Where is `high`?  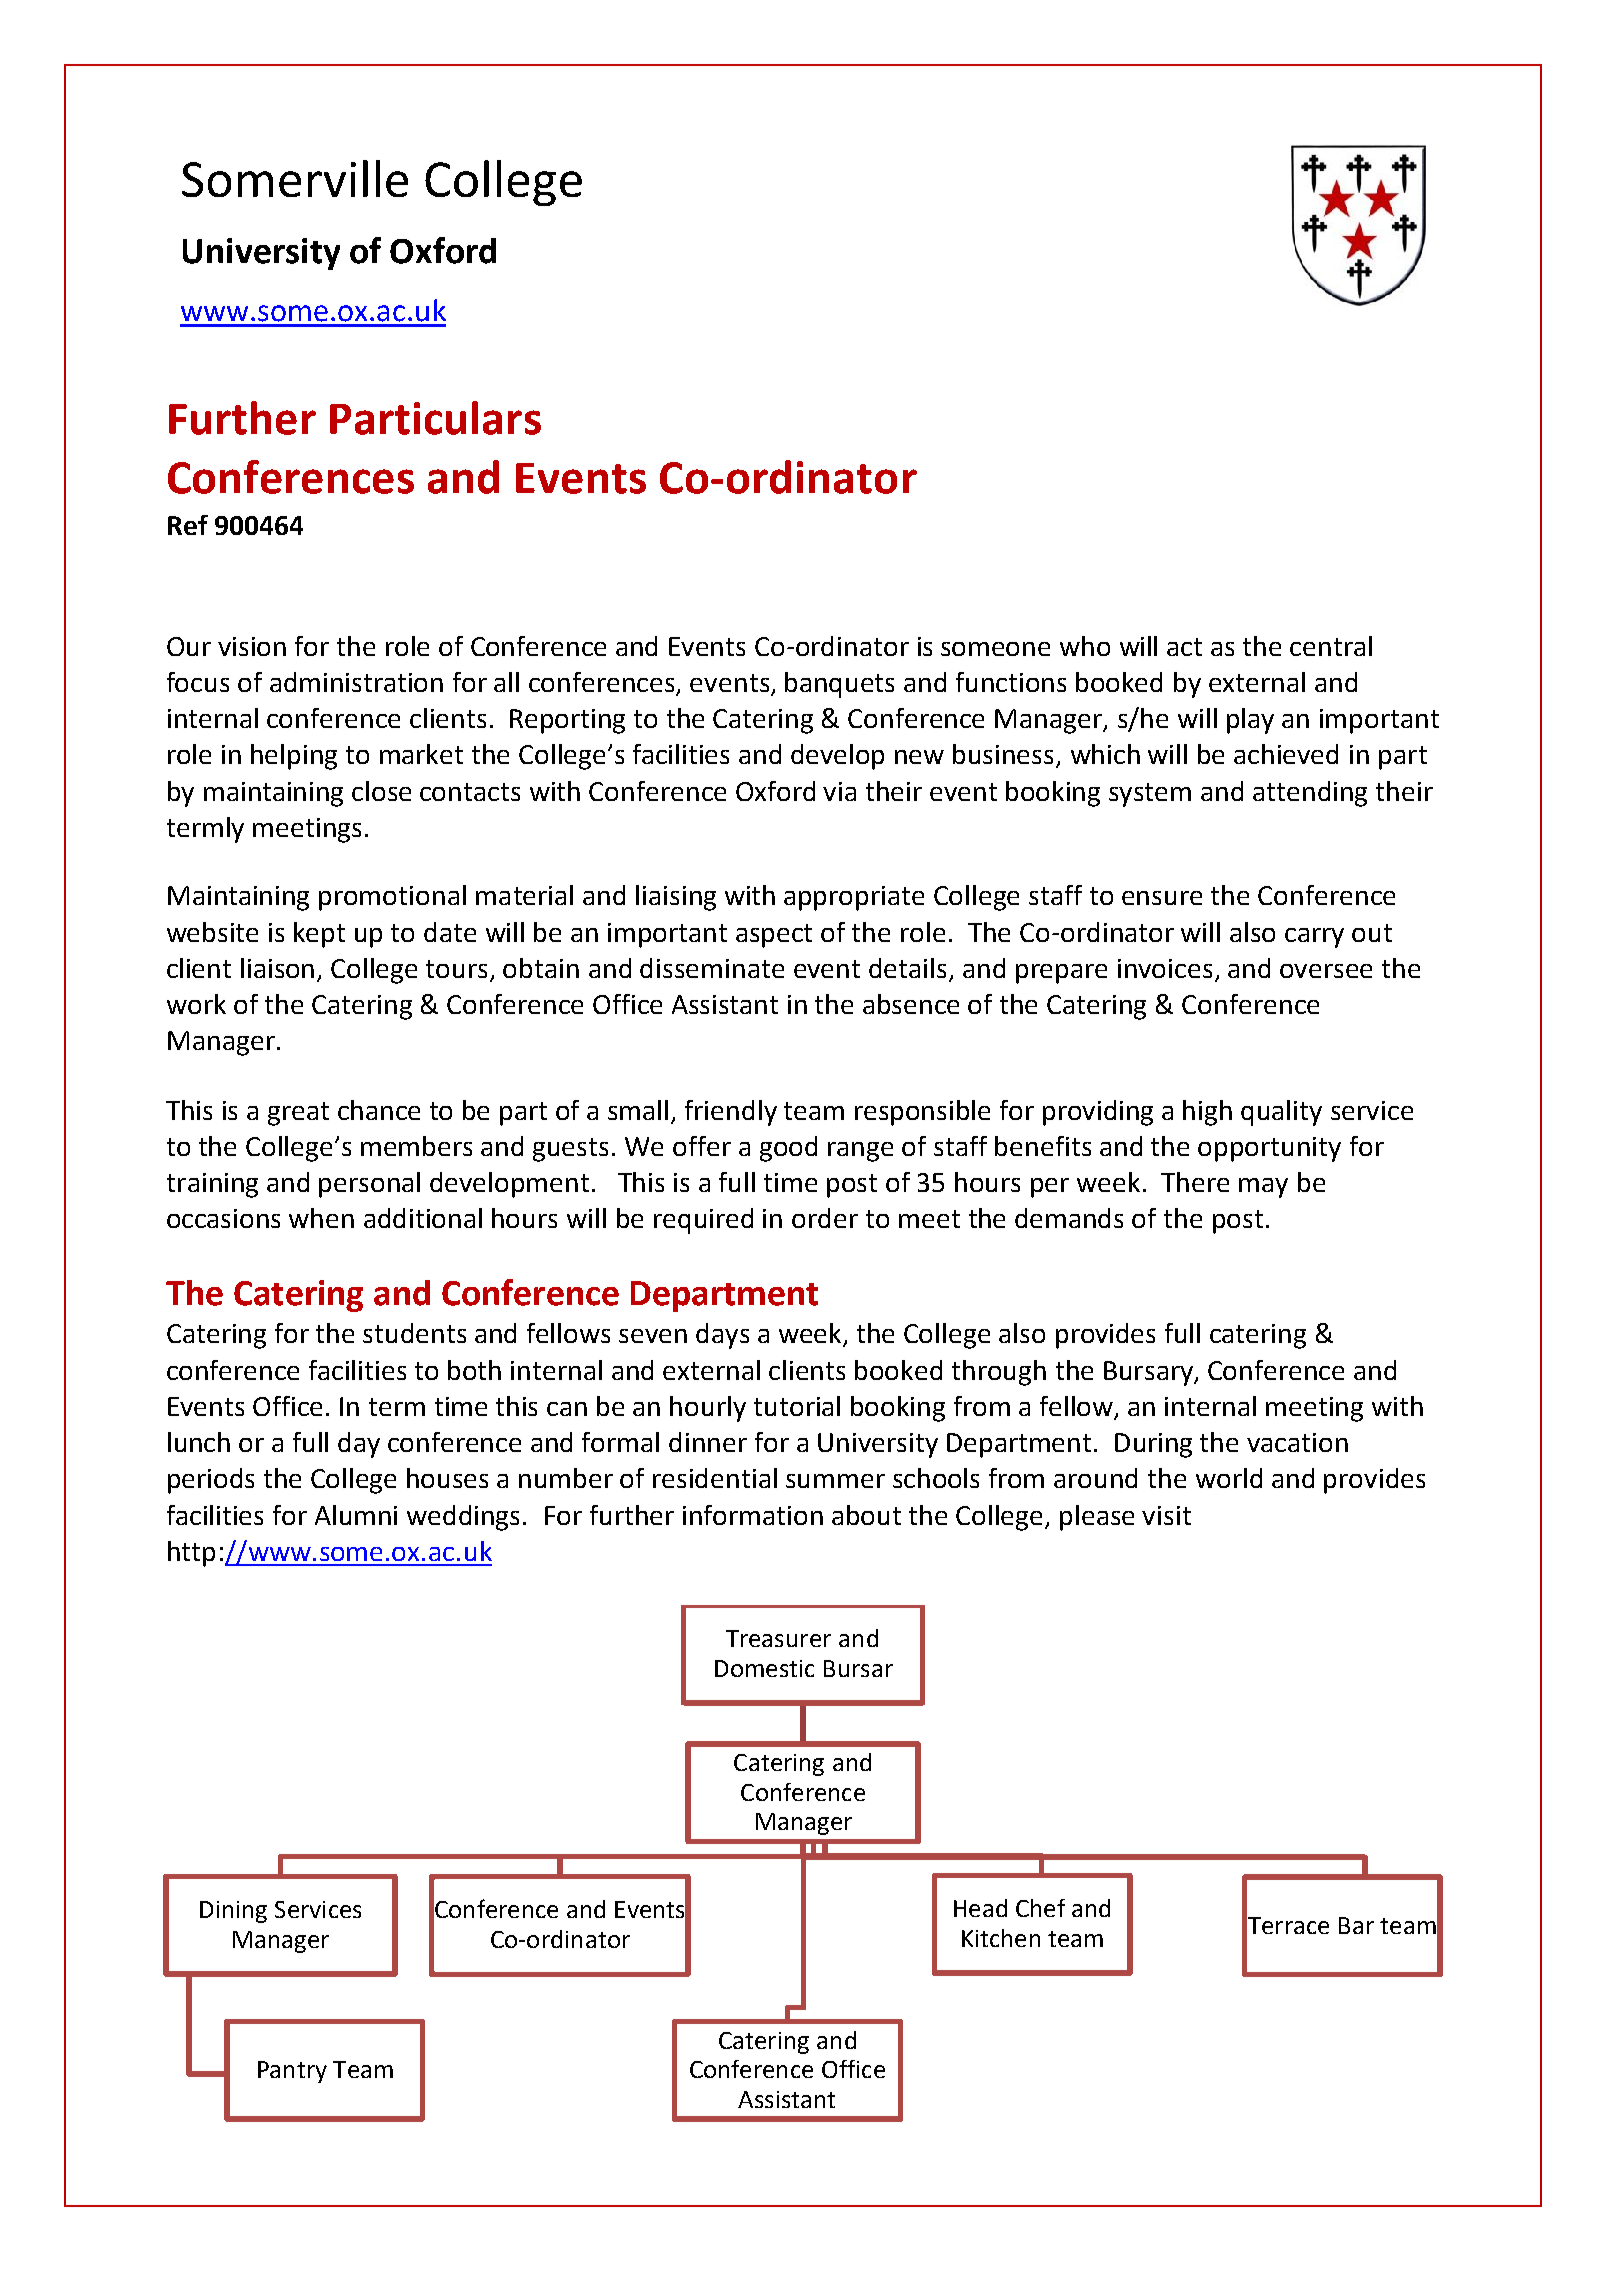 high is located at coordinates (1207, 1113).
